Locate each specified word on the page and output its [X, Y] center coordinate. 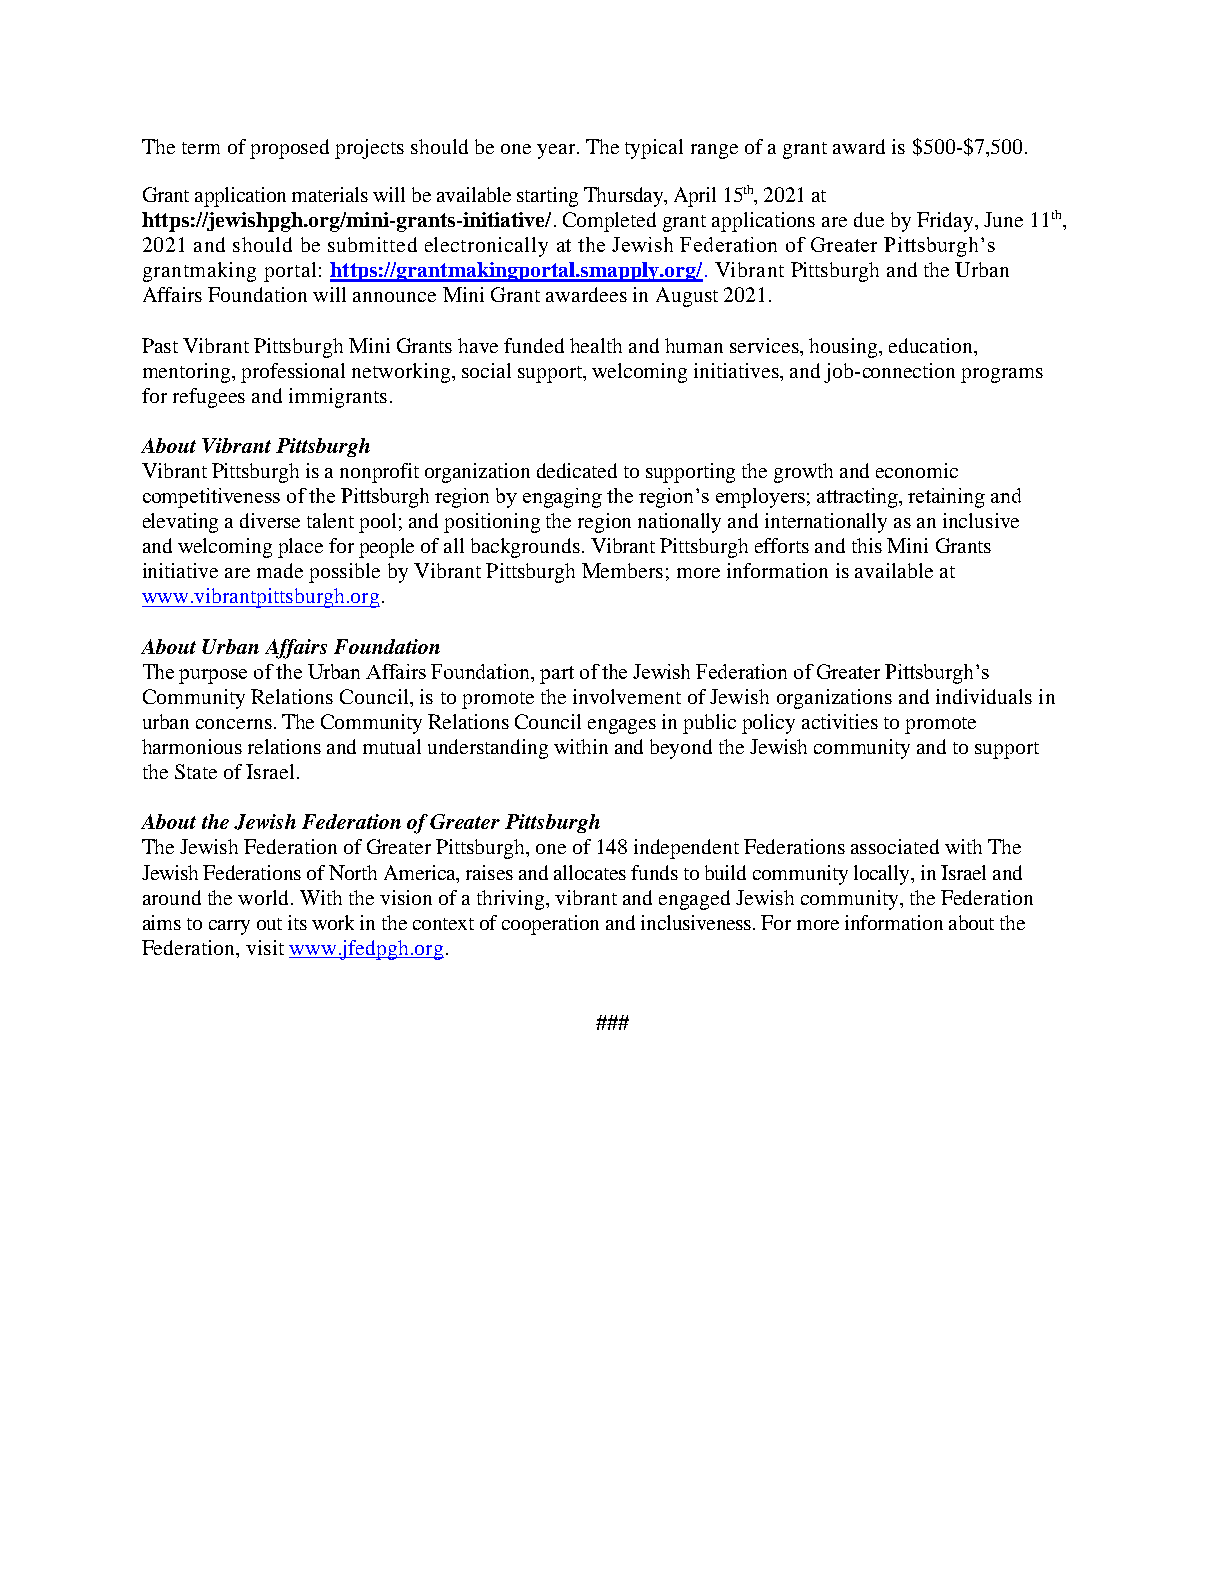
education [932, 345]
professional [293, 373]
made [280, 570]
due [869, 219]
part [557, 675]
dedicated [577, 470]
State [196, 771]
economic [917, 470]
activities [840, 721]
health [596, 345]
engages [622, 726]
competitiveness [211, 498]
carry [229, 927]
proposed [289, 149]
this [867, 545]
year [556, 151]
